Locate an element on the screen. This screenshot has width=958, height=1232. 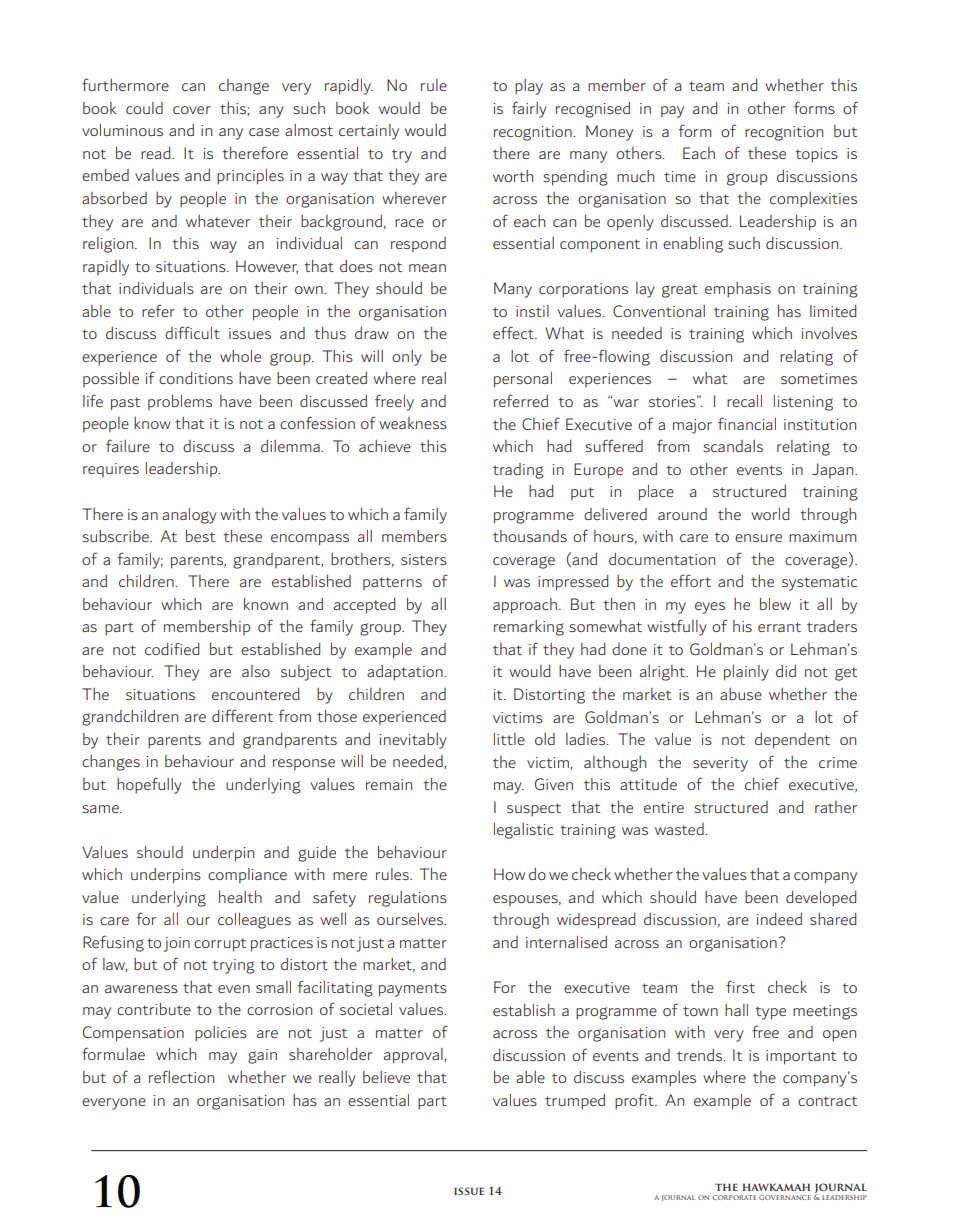
could is located at coordinates (144, 108).
